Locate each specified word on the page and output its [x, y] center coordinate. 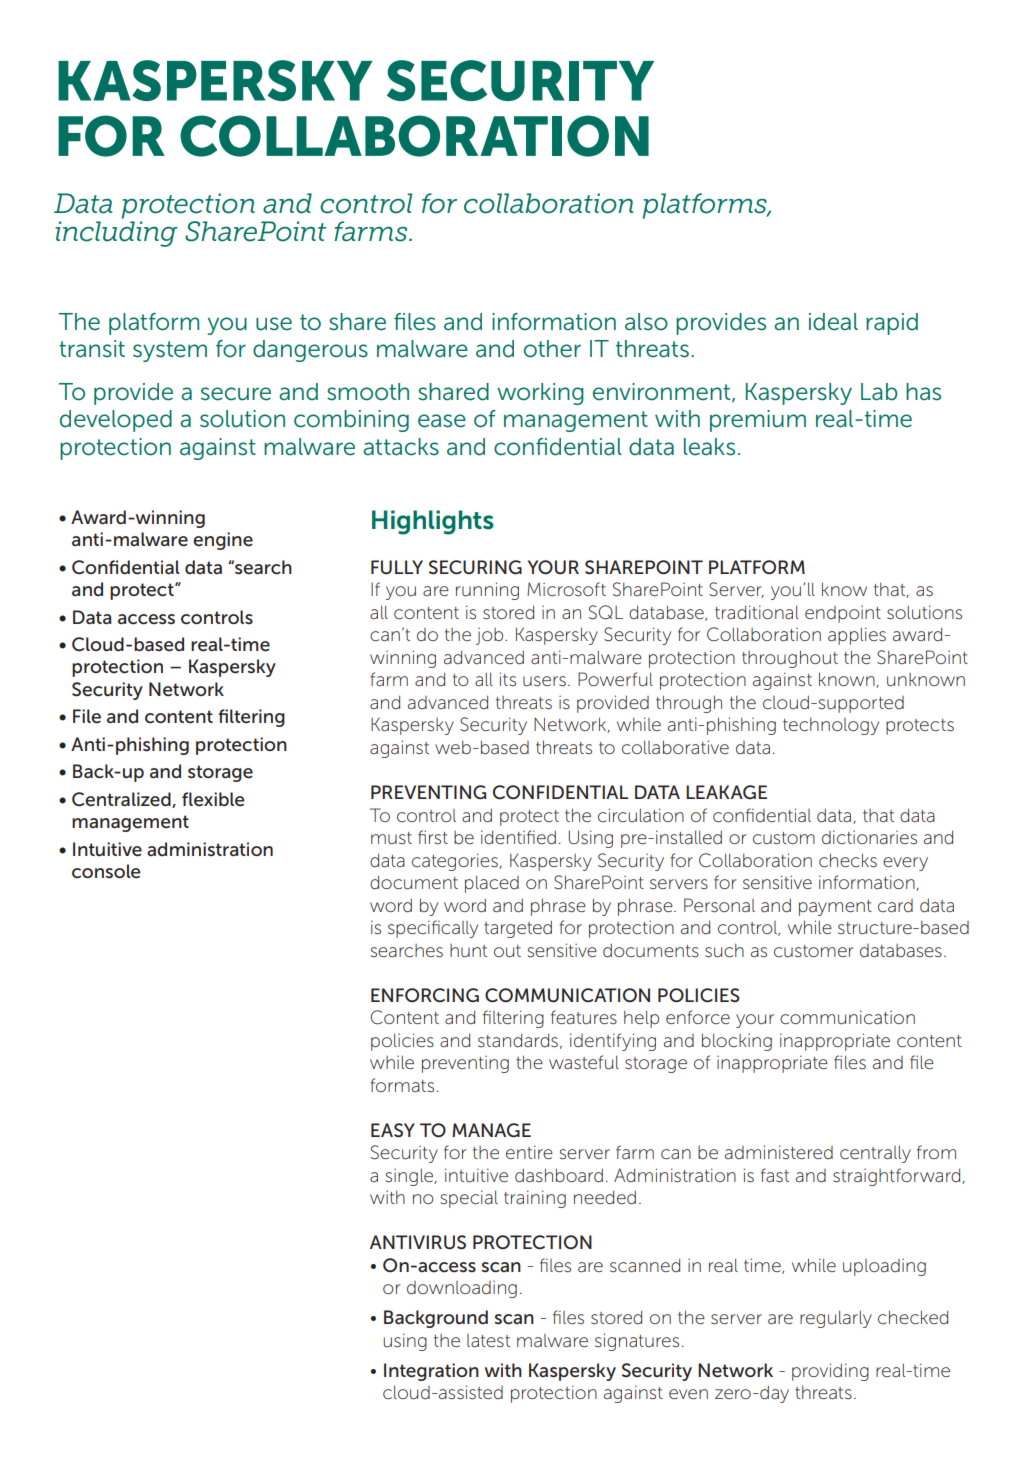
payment [835, 908]
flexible [213, 799]
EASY [393, 1130]
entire [529, 1152]
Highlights [433, 522]
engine [223, 541]
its [508, 679]
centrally [875, 1154]
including [116, 234]
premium [758, 421]
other [552, 349]
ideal [833, 322]
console [106, 871]
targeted [518, 929]
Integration [431, 1372]
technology [831, 726]
